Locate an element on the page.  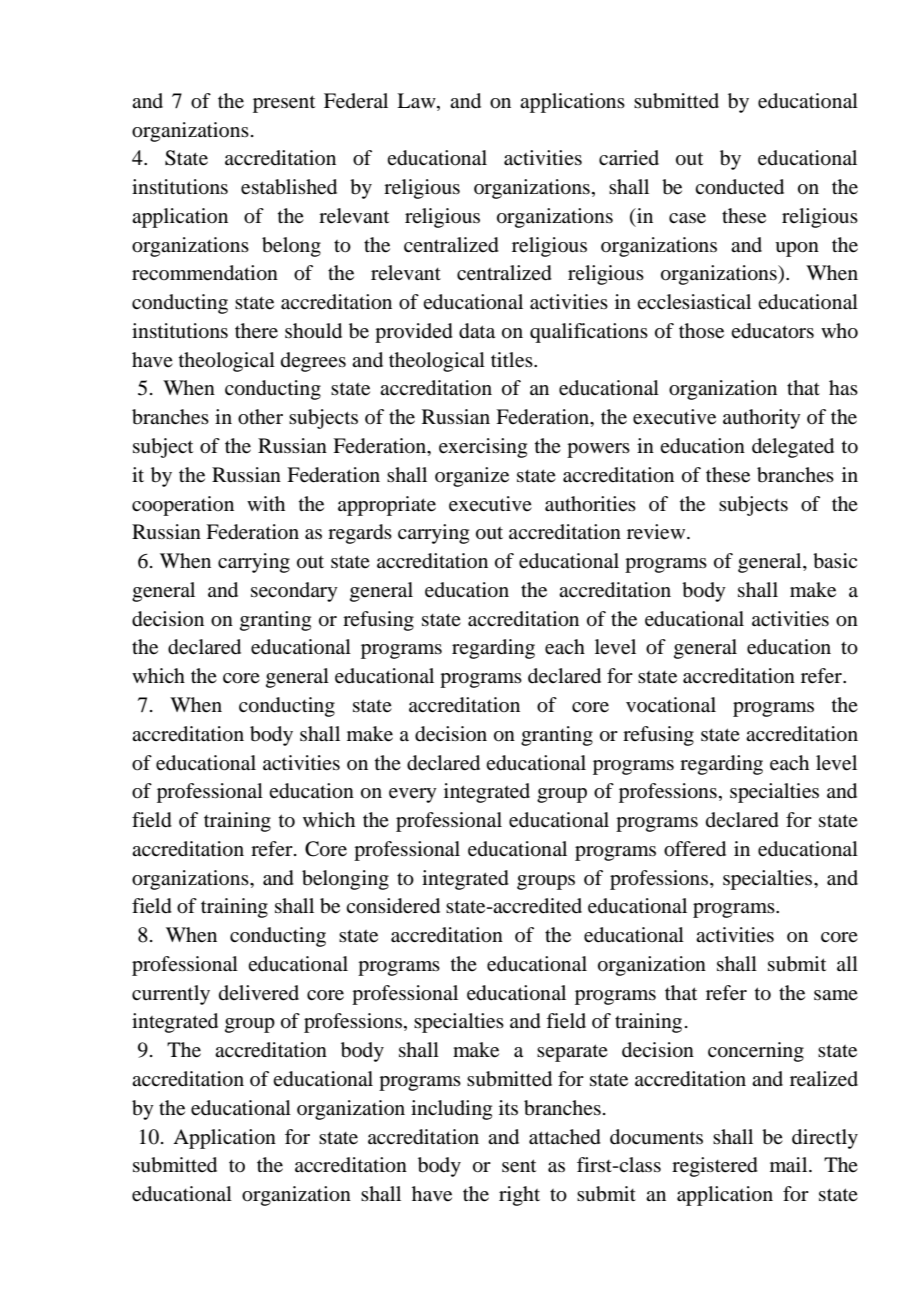
offered is located at coordinates (695, 849).
